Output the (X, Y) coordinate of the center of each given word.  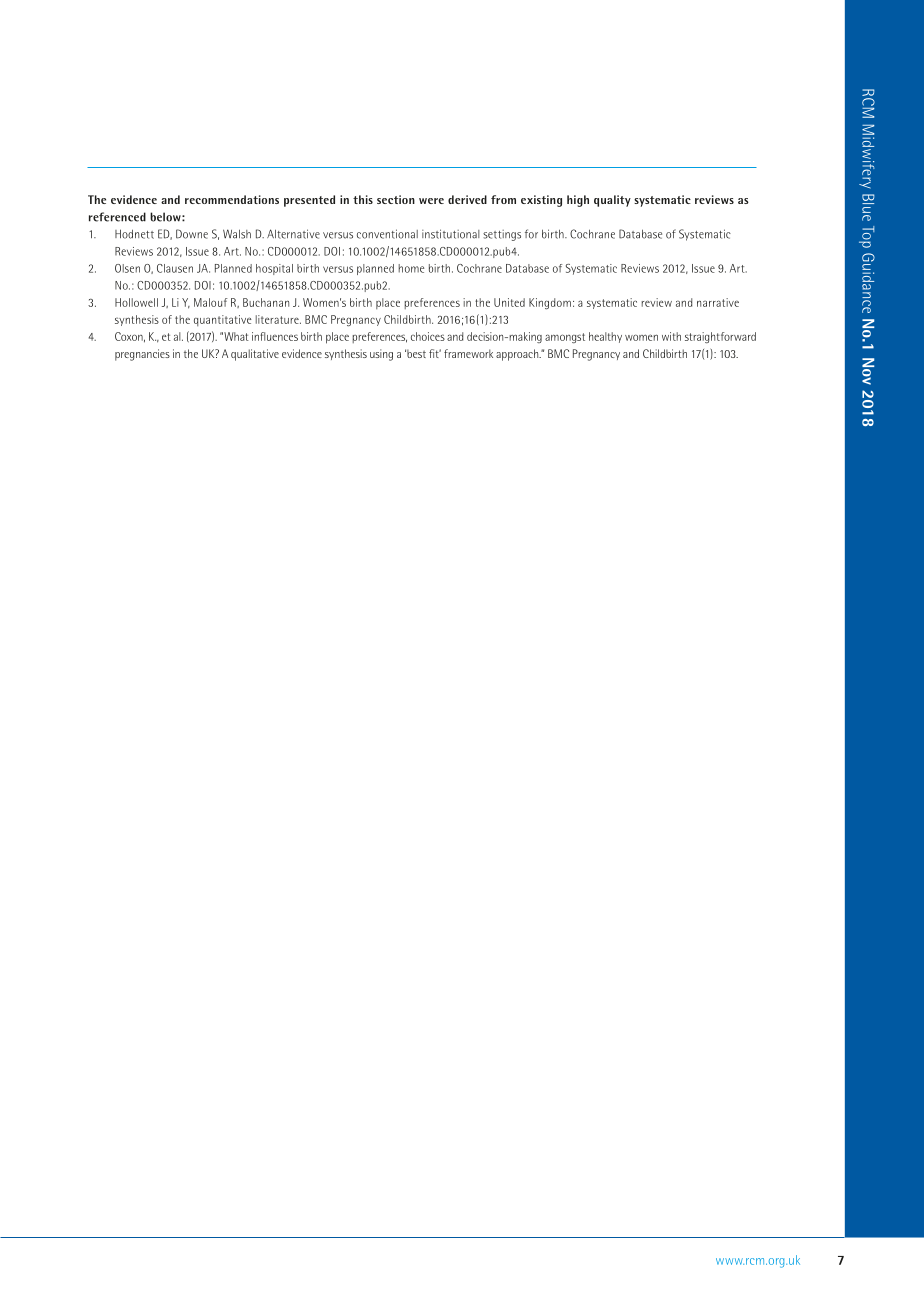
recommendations (232, 199)
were (431, 201)
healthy (605, 337)
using (381, 355)
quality (612, 201)
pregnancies (142, 355)
